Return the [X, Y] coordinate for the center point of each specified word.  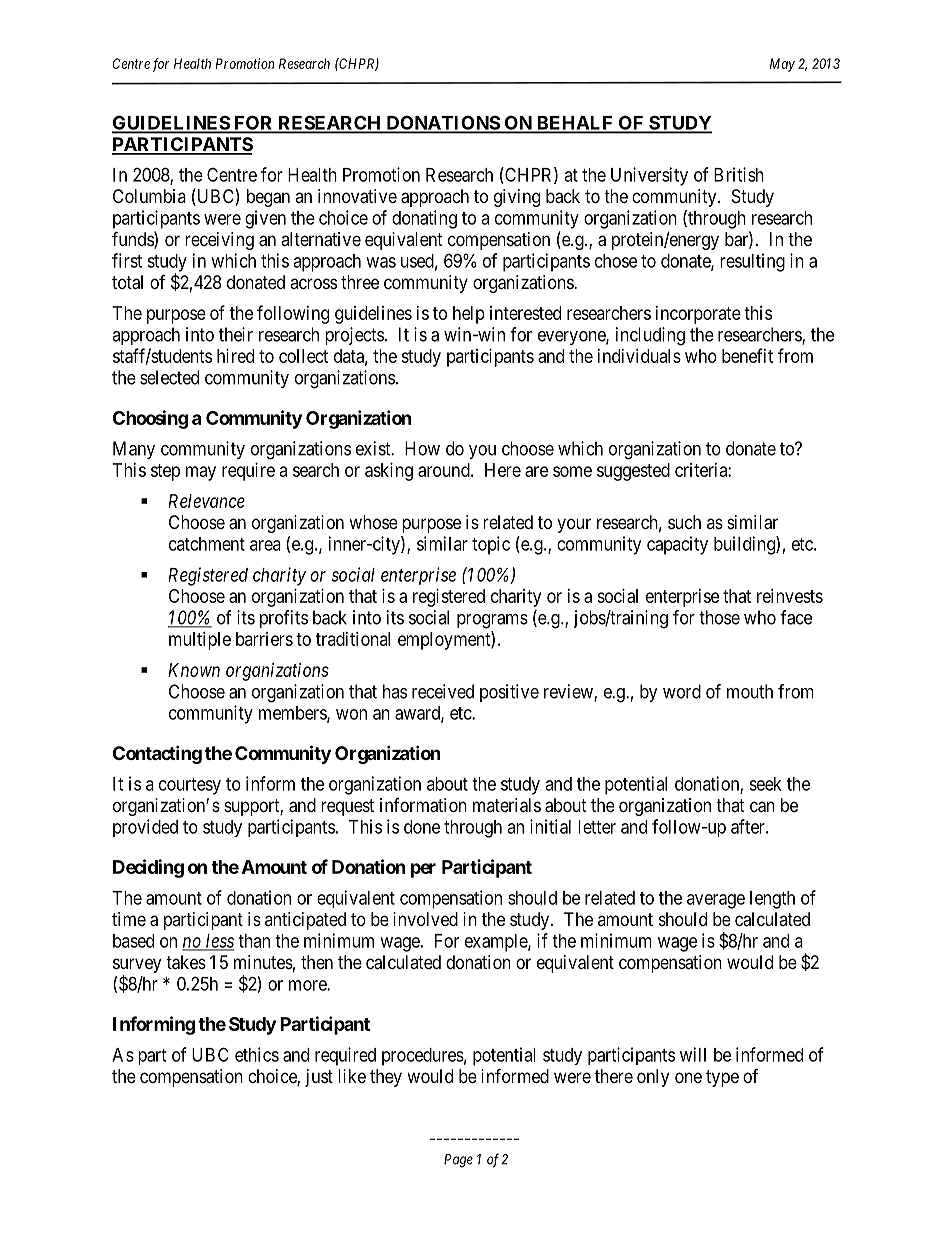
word [682, 691]
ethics [257, 1054]
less [219, 942]
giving [517, 198]
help [469, 315]
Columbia [149, 196]
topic [491, 545]
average [716, 901]
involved [425, 919]
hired [235, 356]
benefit [747, 355]
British [739, 174]
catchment [207, 544]
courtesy [190, 786]
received [443, 691]
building [745, 545]
